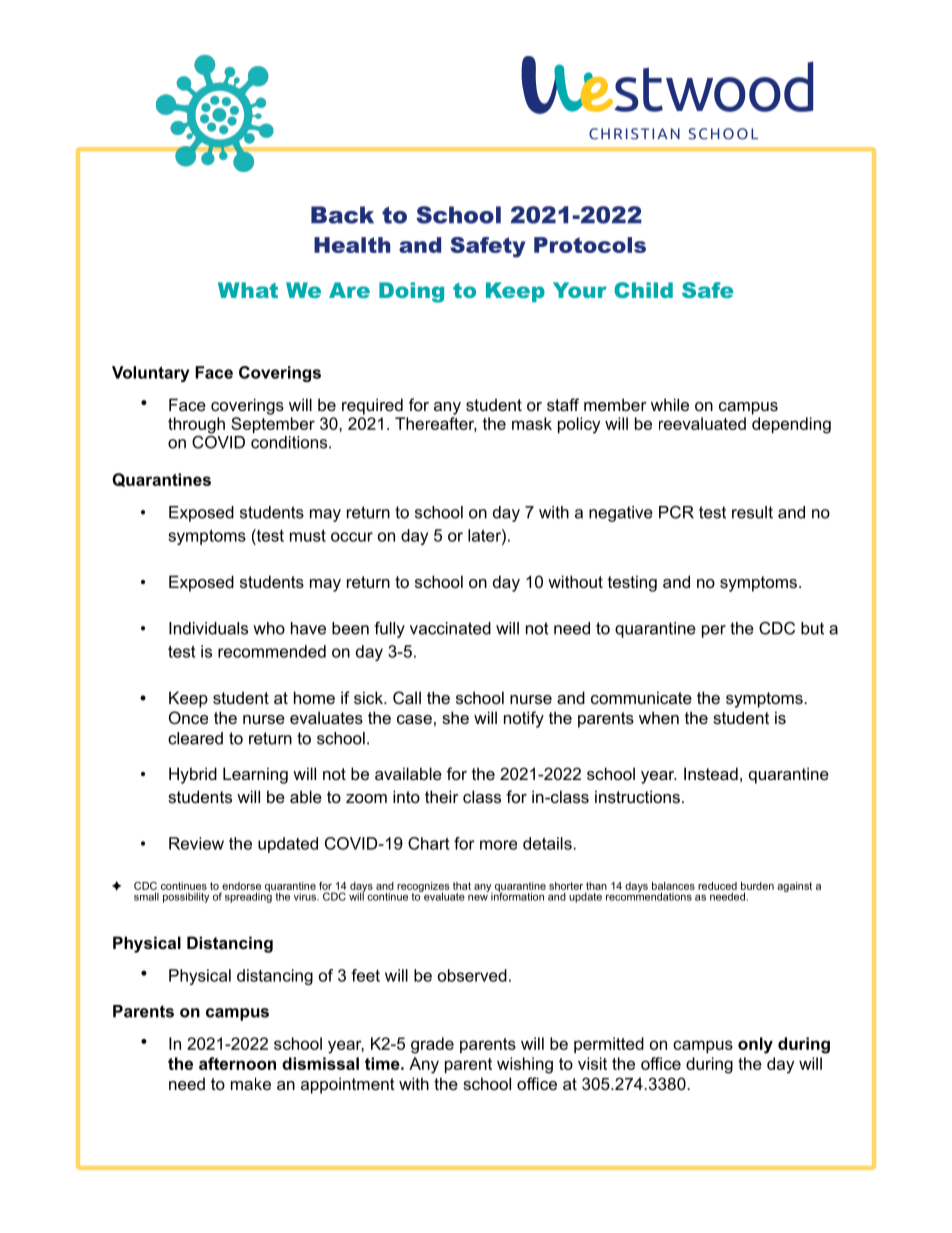 Image resolution: width=952 pixels, height=1233 pixels. I want to click on but, so click(812, 628).
